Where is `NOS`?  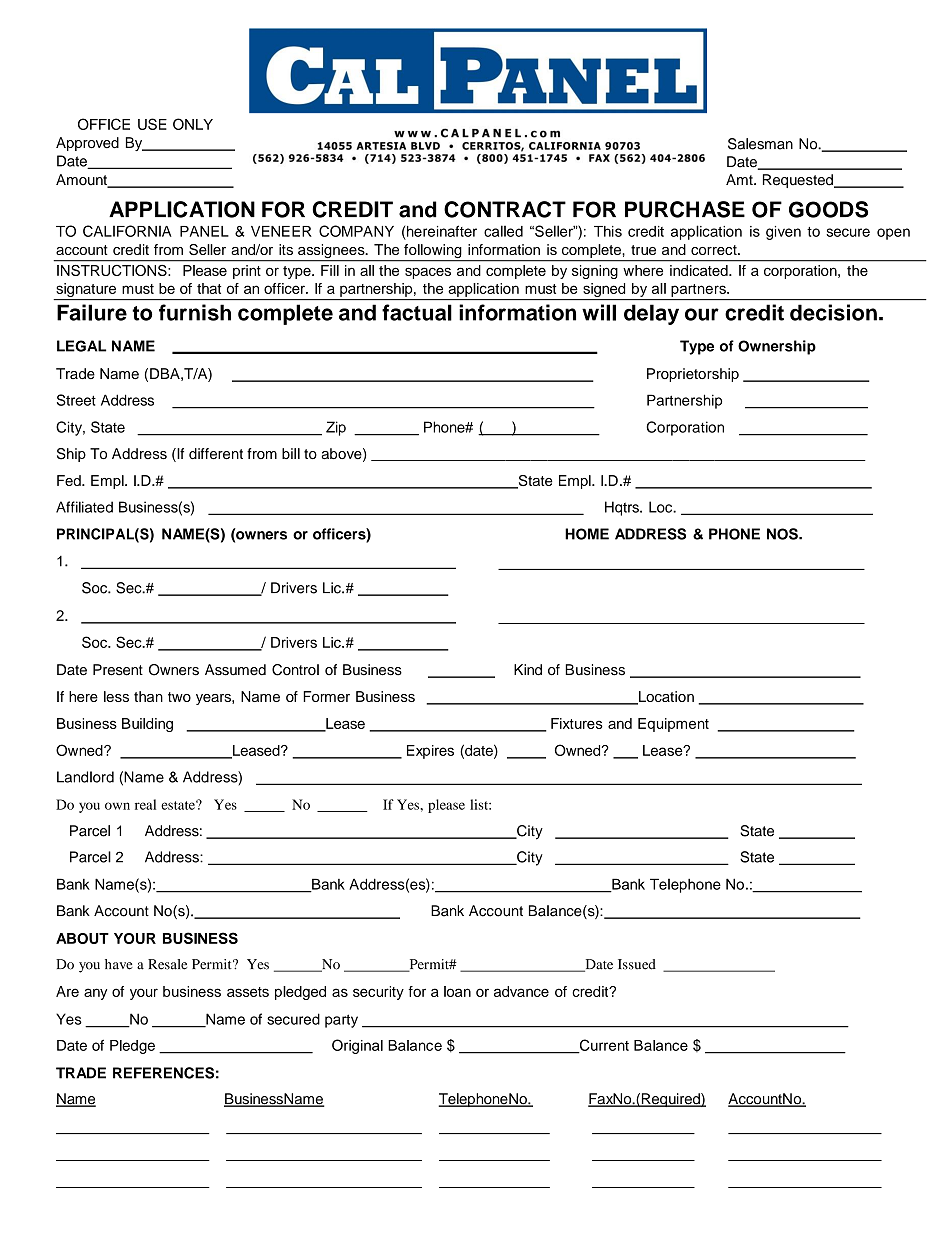
NOS is located at coordinates (783, 534).
